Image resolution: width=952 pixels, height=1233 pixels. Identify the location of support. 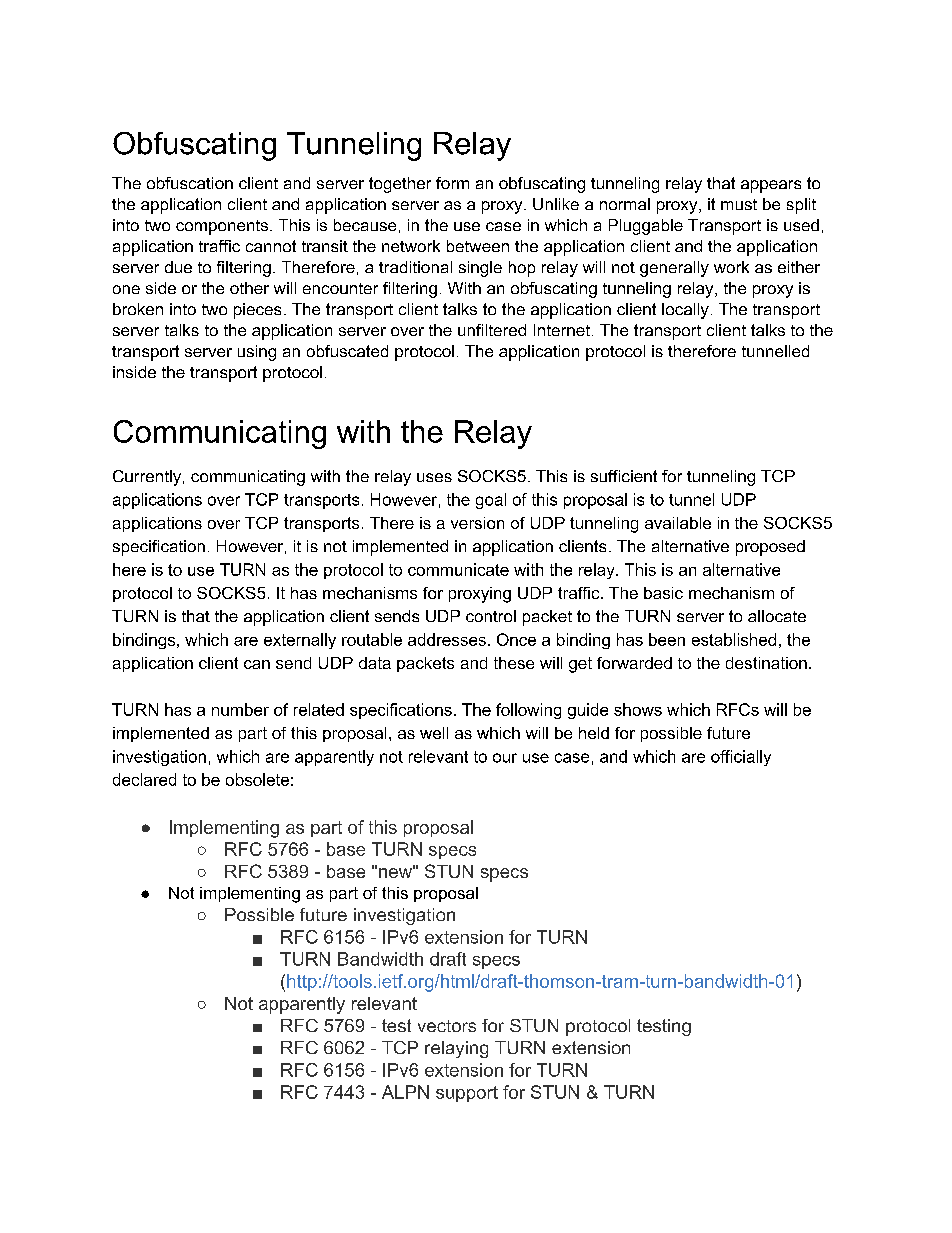
(467, 1094).
